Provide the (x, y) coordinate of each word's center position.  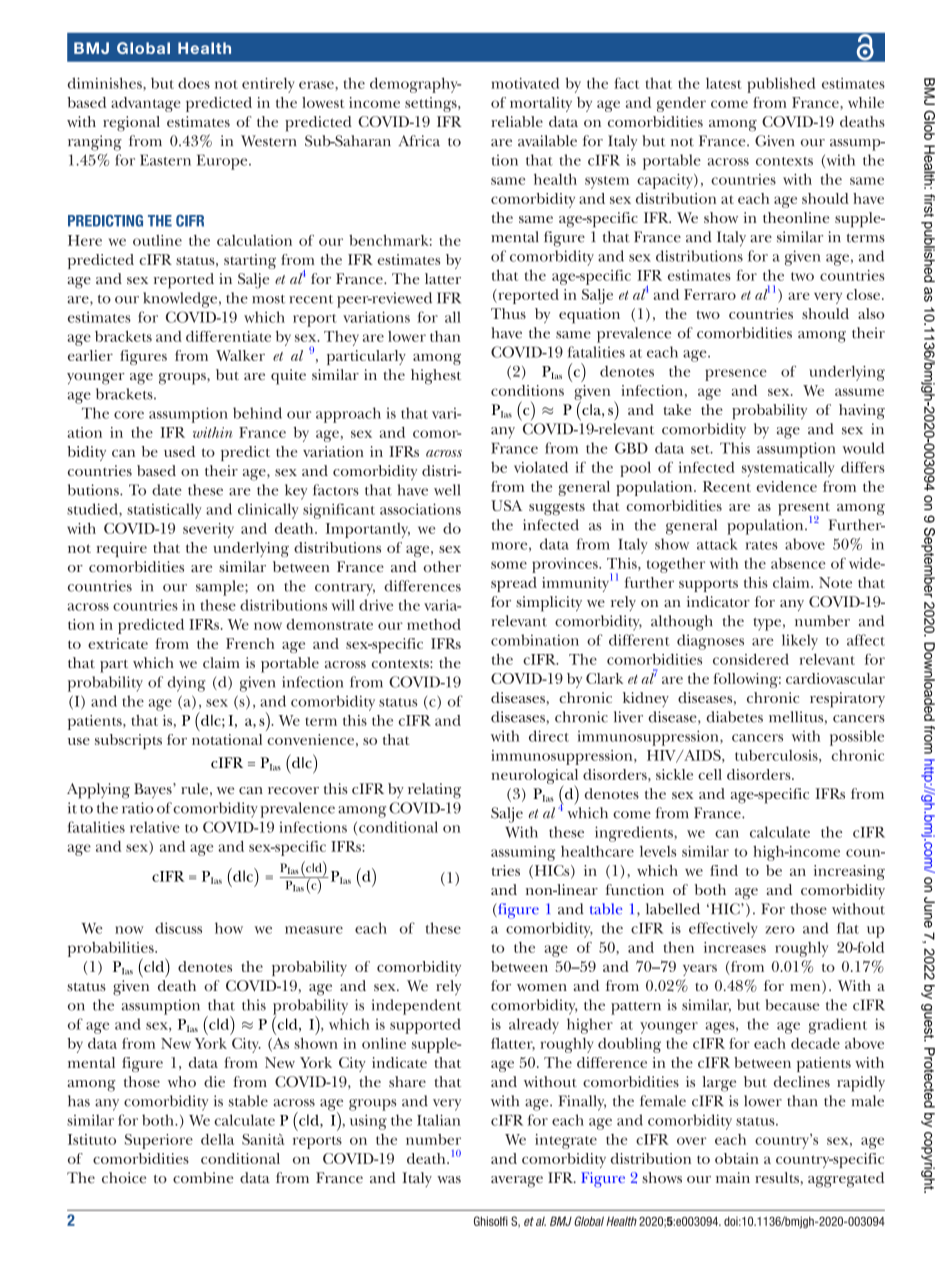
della (217, 1139)
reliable (517, 121)
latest (723, 83)
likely (800, 642)
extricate (118, 643)
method (434, 624)
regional (131, 124)
